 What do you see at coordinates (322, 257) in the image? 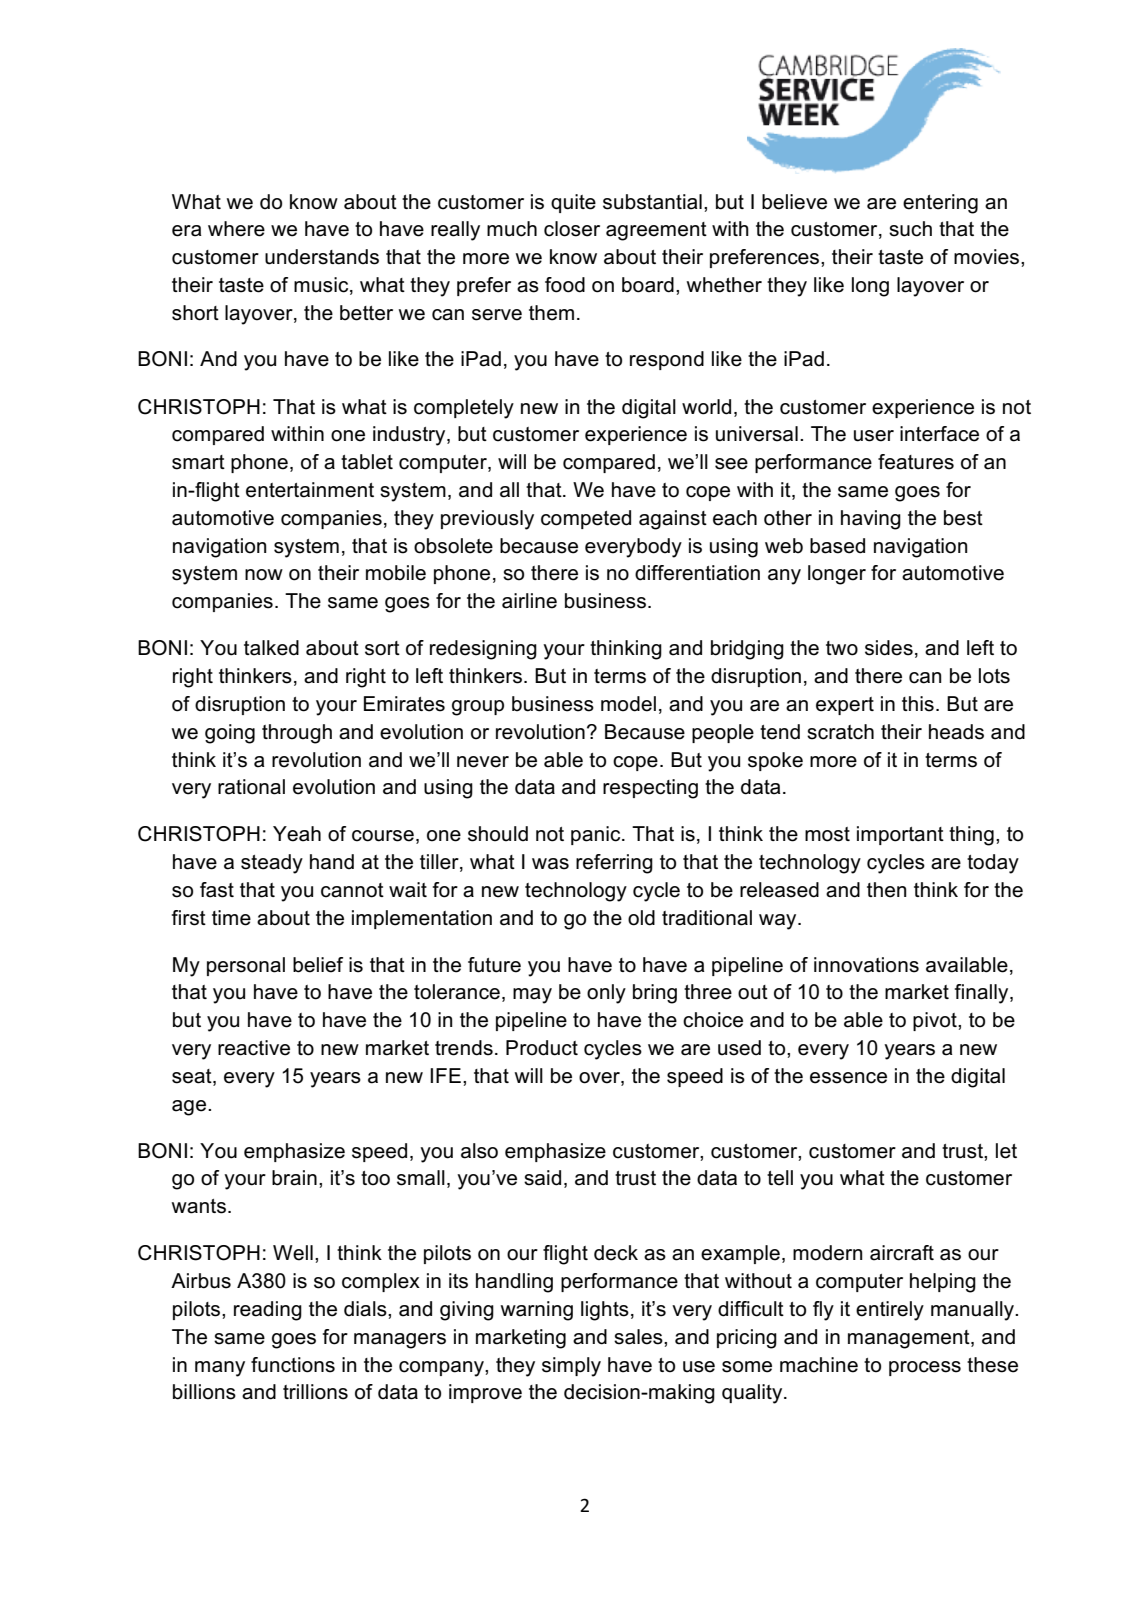
I see `understands` at bounding box center [322, 257].
